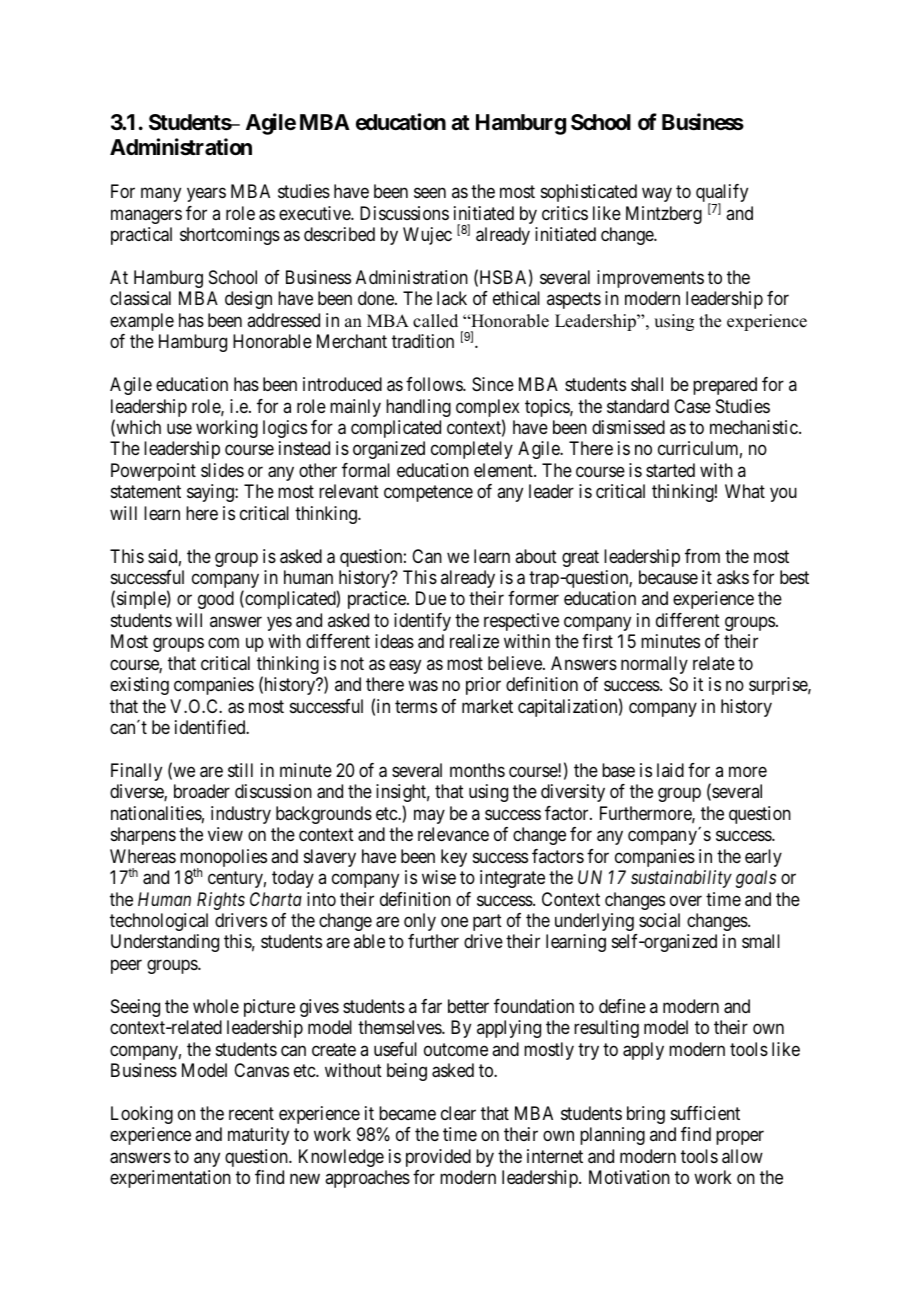  What do you see at coordinates (211, 493) in the screenshot?
I see `saying` at bounding box center [211, 493].
